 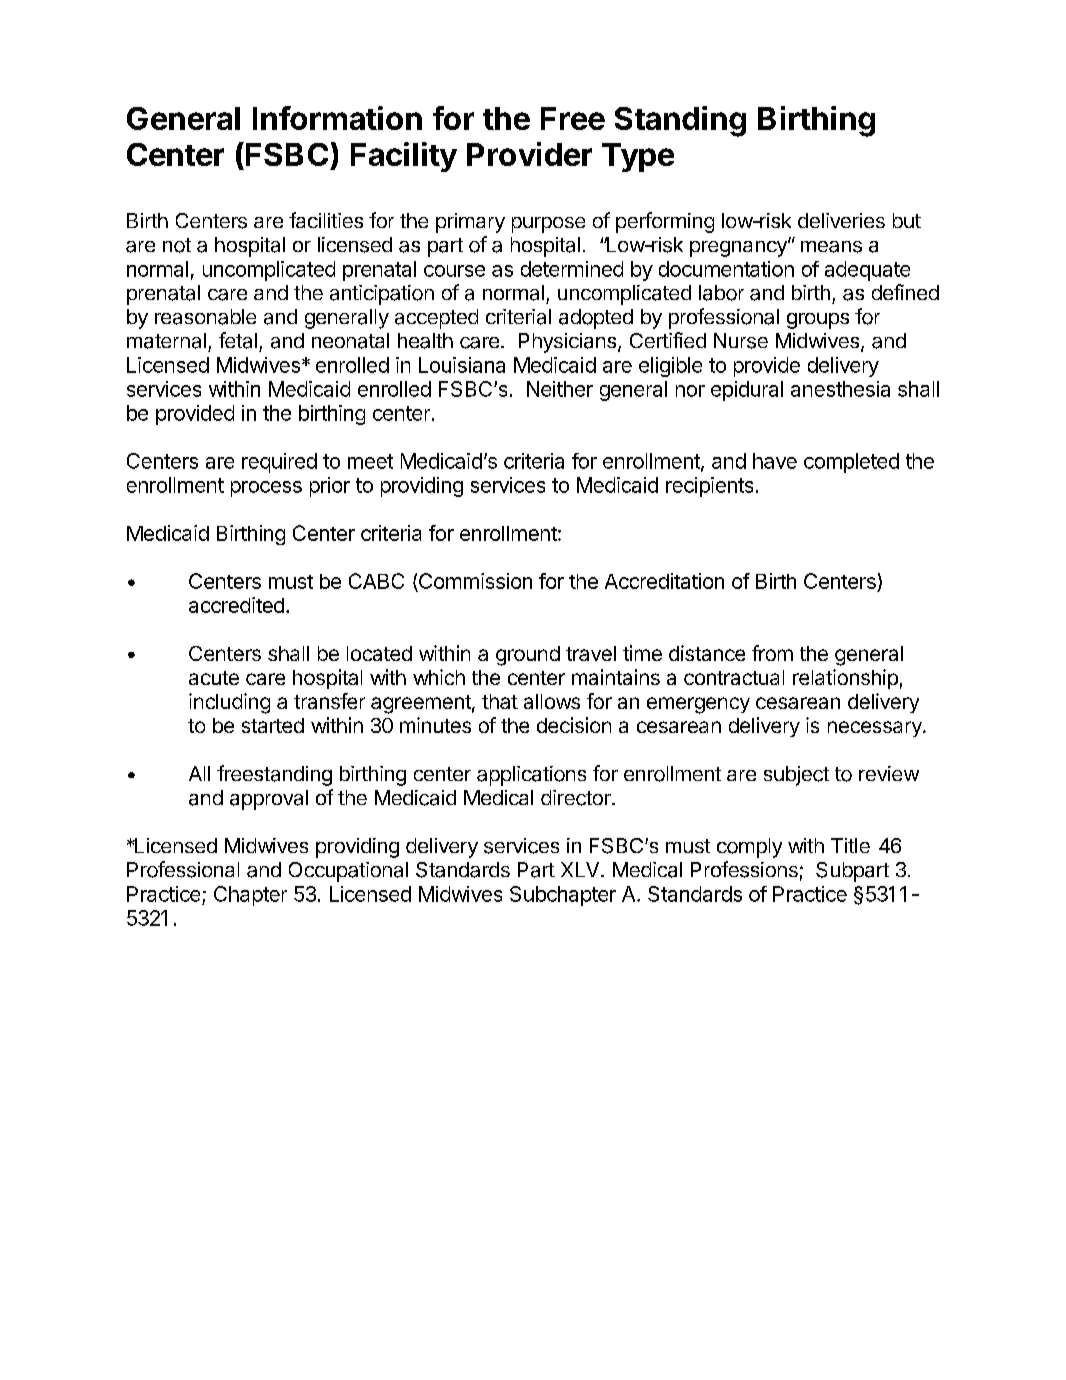 I want to click on fetal, so click(x=238, y=340).
